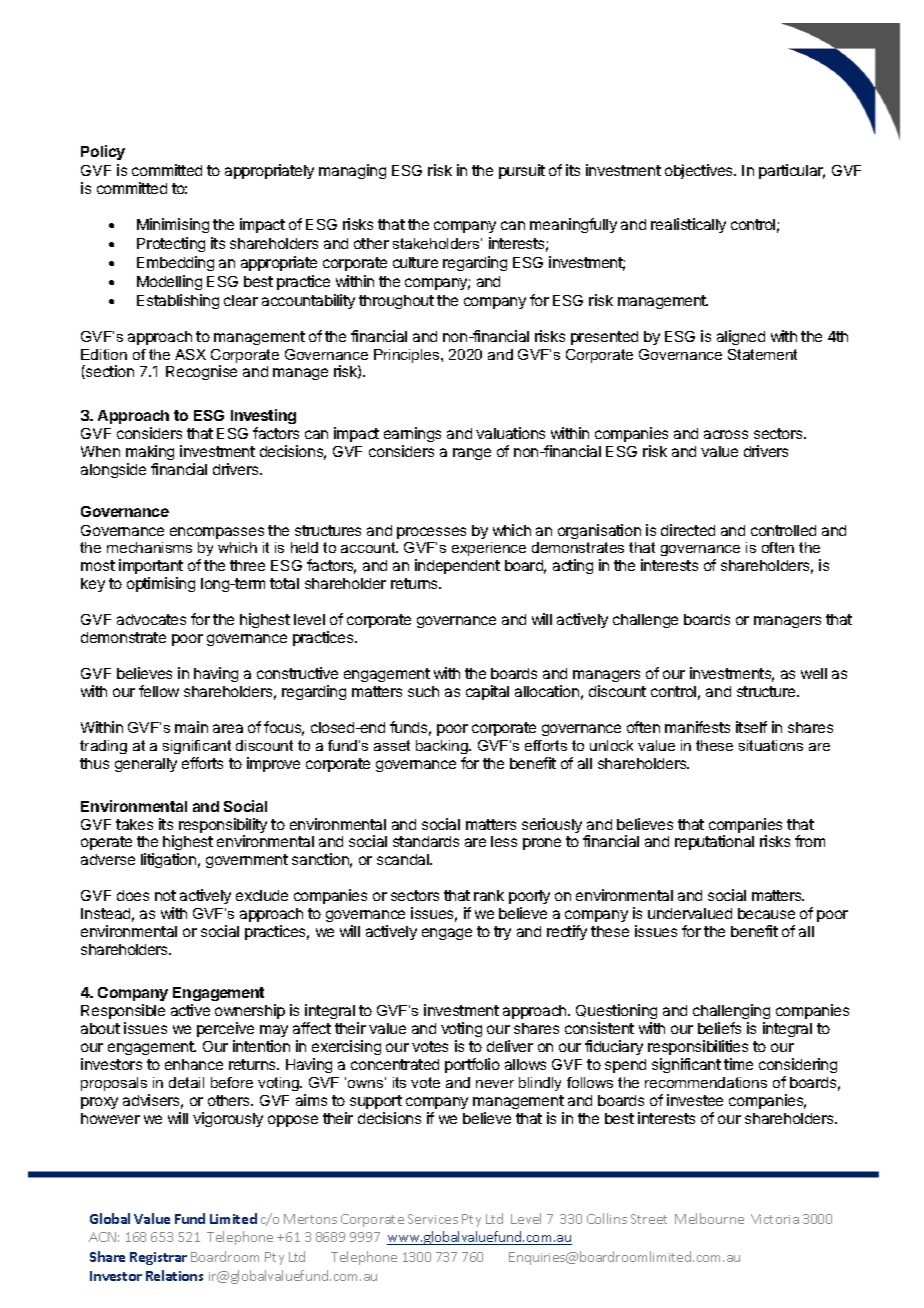  I want to click on portfolio, so click(472, 1065).
